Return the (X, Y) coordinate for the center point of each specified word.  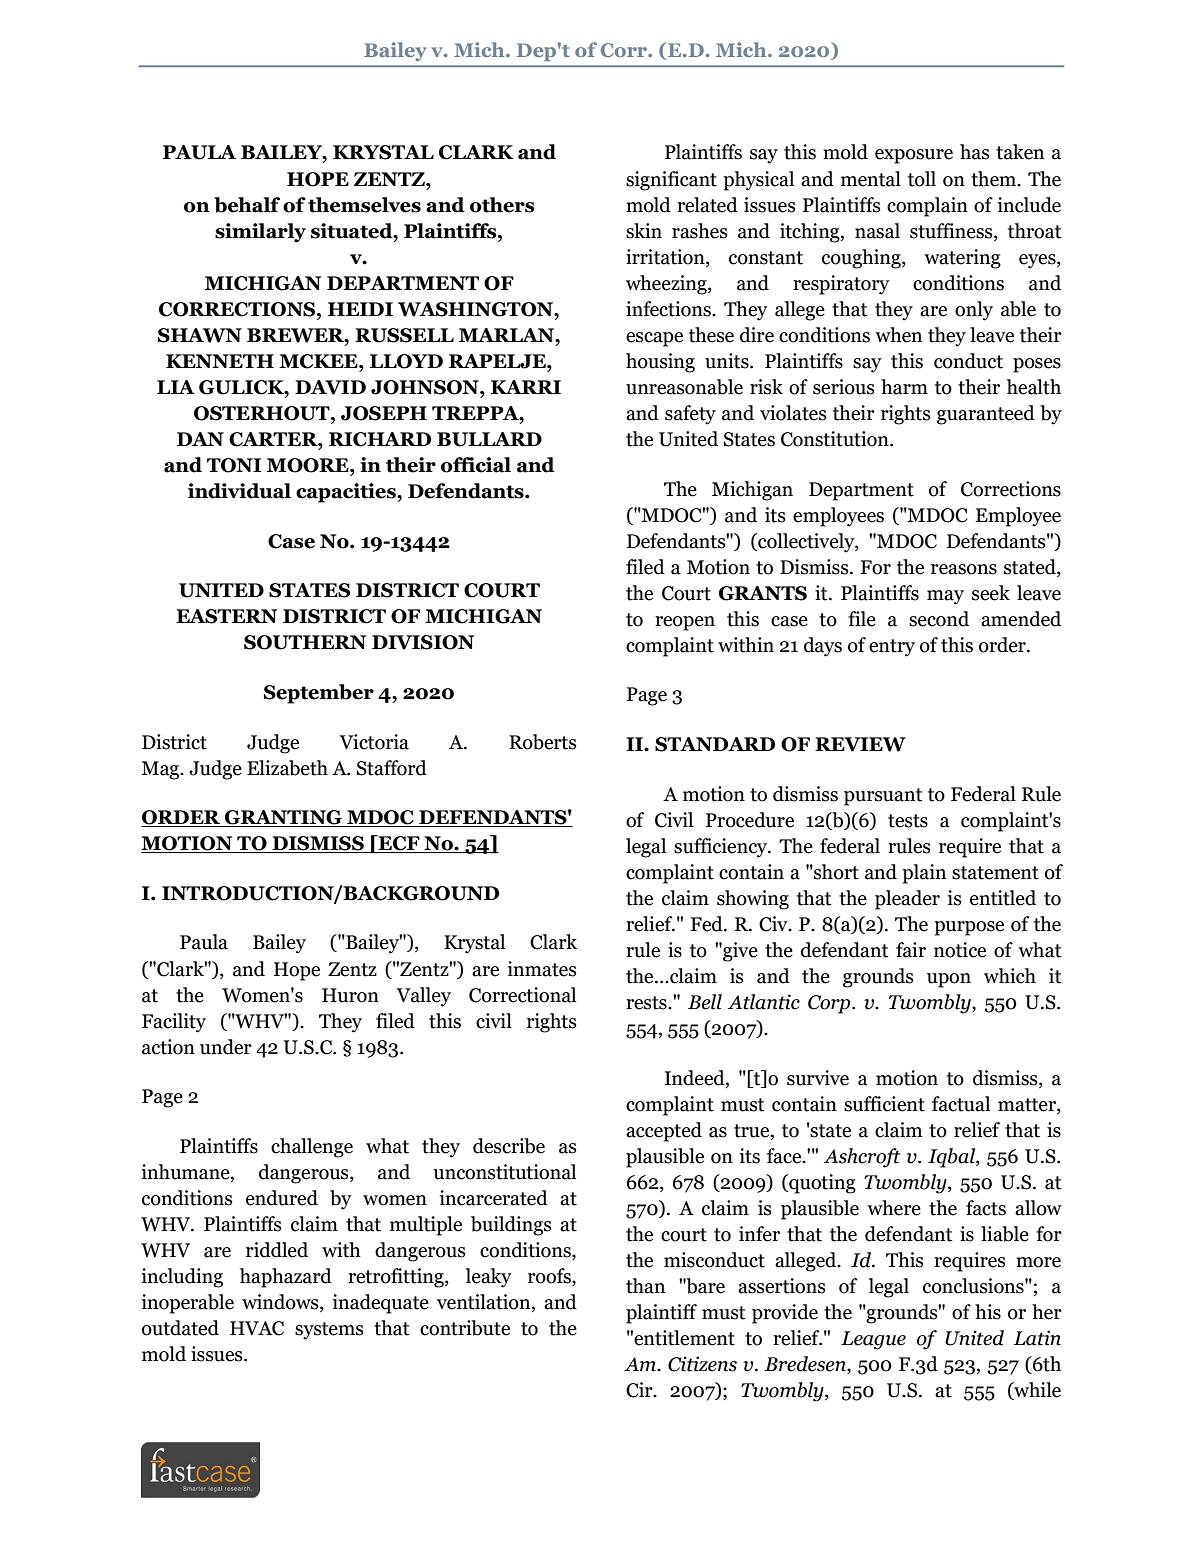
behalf (247, 205)
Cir (640, 1390)
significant (671, 181)
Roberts (542, 742)
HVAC (257, 1328)
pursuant (883, 797)
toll (922, 179)
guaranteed (986, 415)
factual (961, 1104)
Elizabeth (287, 768)
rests (647, 1003)
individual (239, 491)
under (226, 1047)
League (873, 1340)
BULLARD (489, 439)
